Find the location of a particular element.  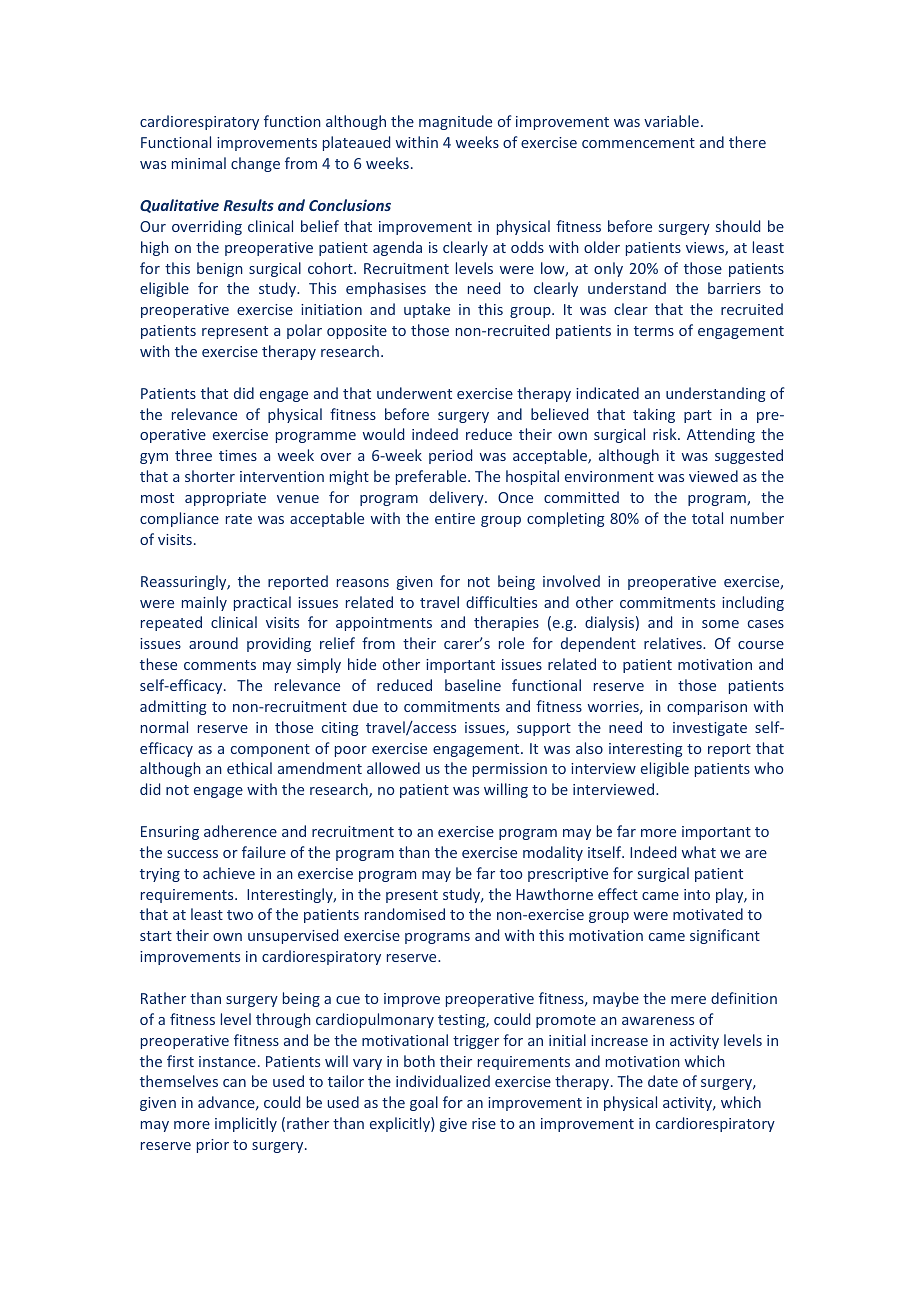

into is located at coordinates (697, 894).
